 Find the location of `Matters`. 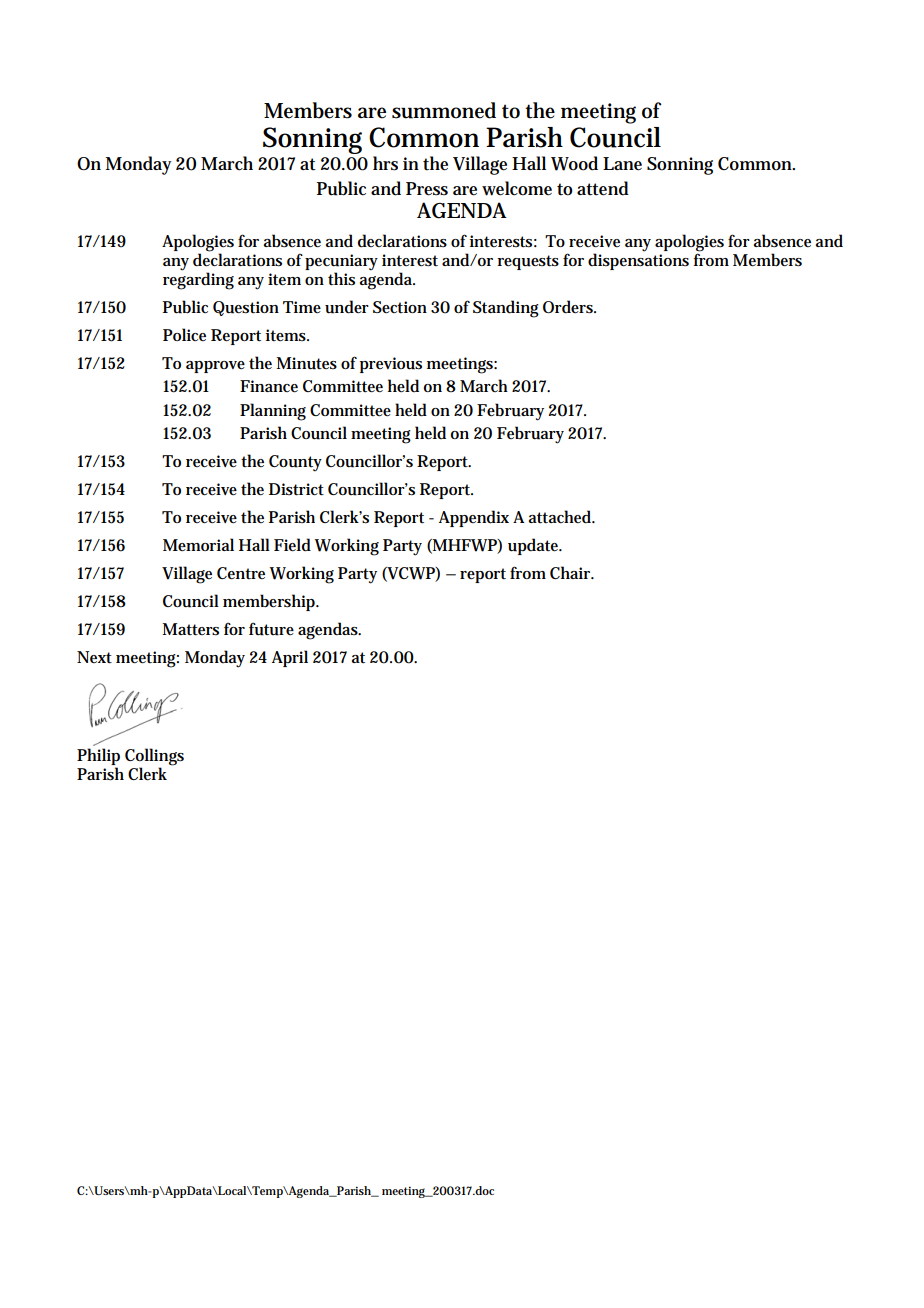

Matters is located at coordinates (190, 629).
